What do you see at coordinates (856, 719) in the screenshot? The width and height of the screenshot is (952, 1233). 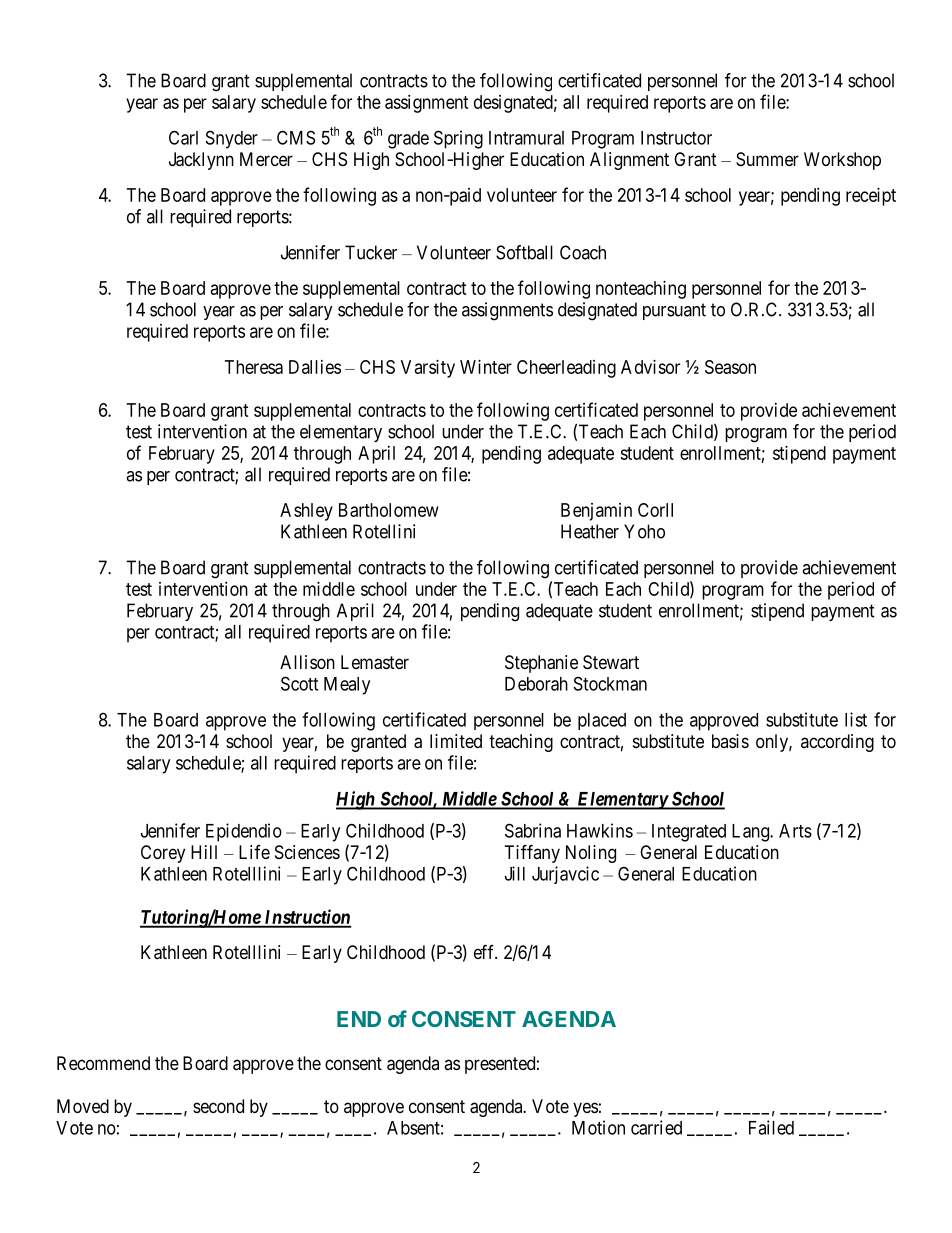 I see `list` at bounding box center [856, 719].
